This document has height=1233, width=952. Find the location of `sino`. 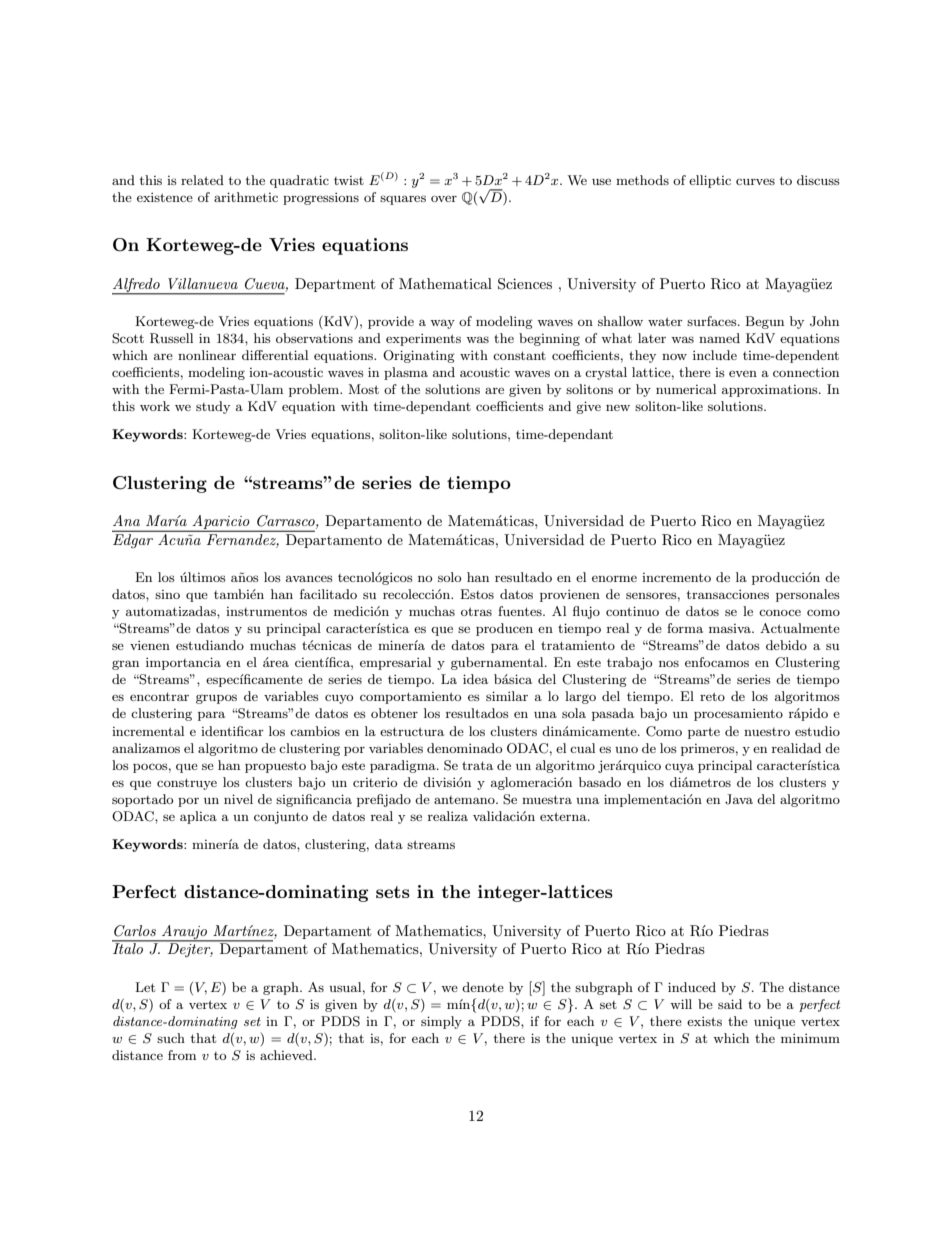

sino is located at coordinates (167, 594).
